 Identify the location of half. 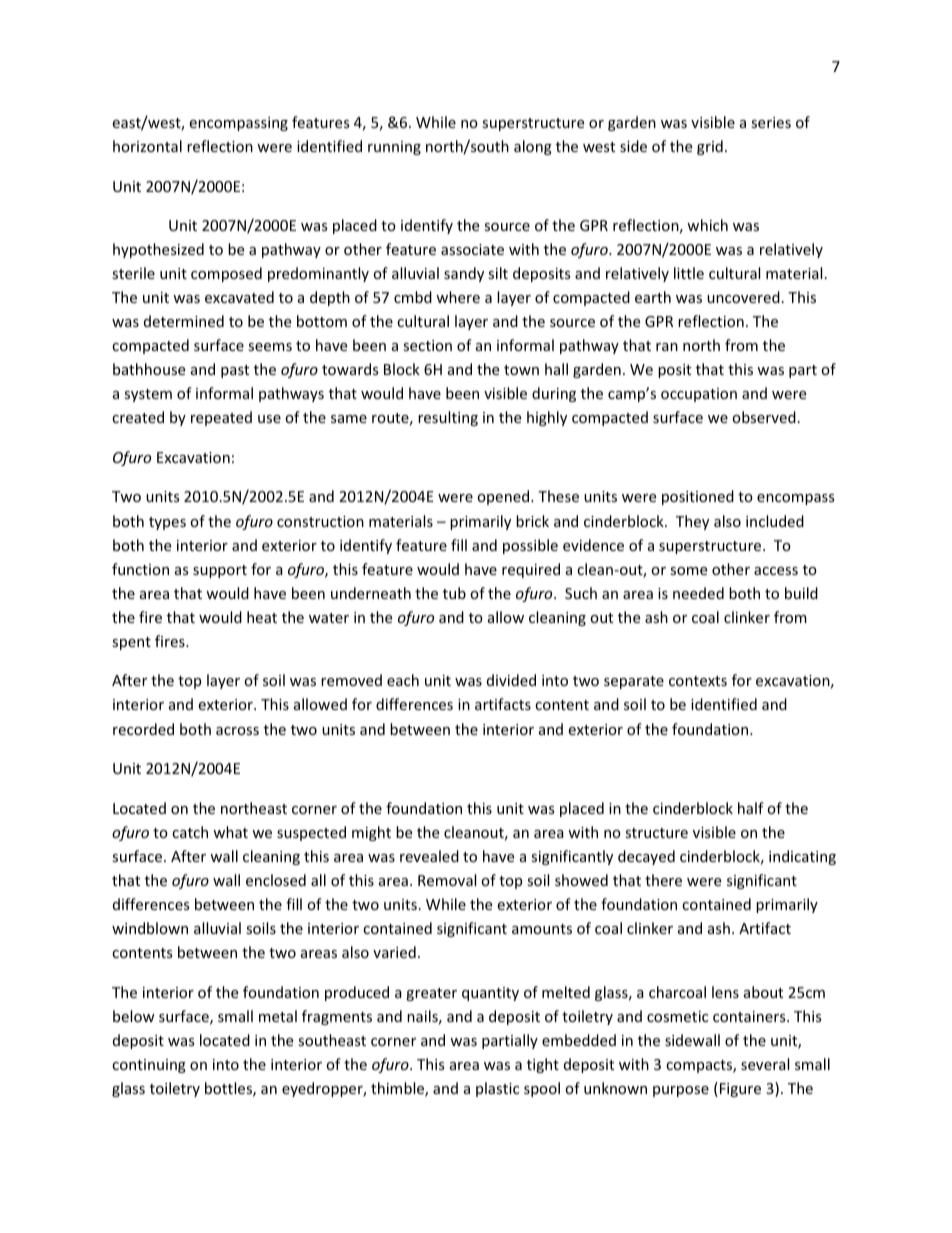
(751, 808).
